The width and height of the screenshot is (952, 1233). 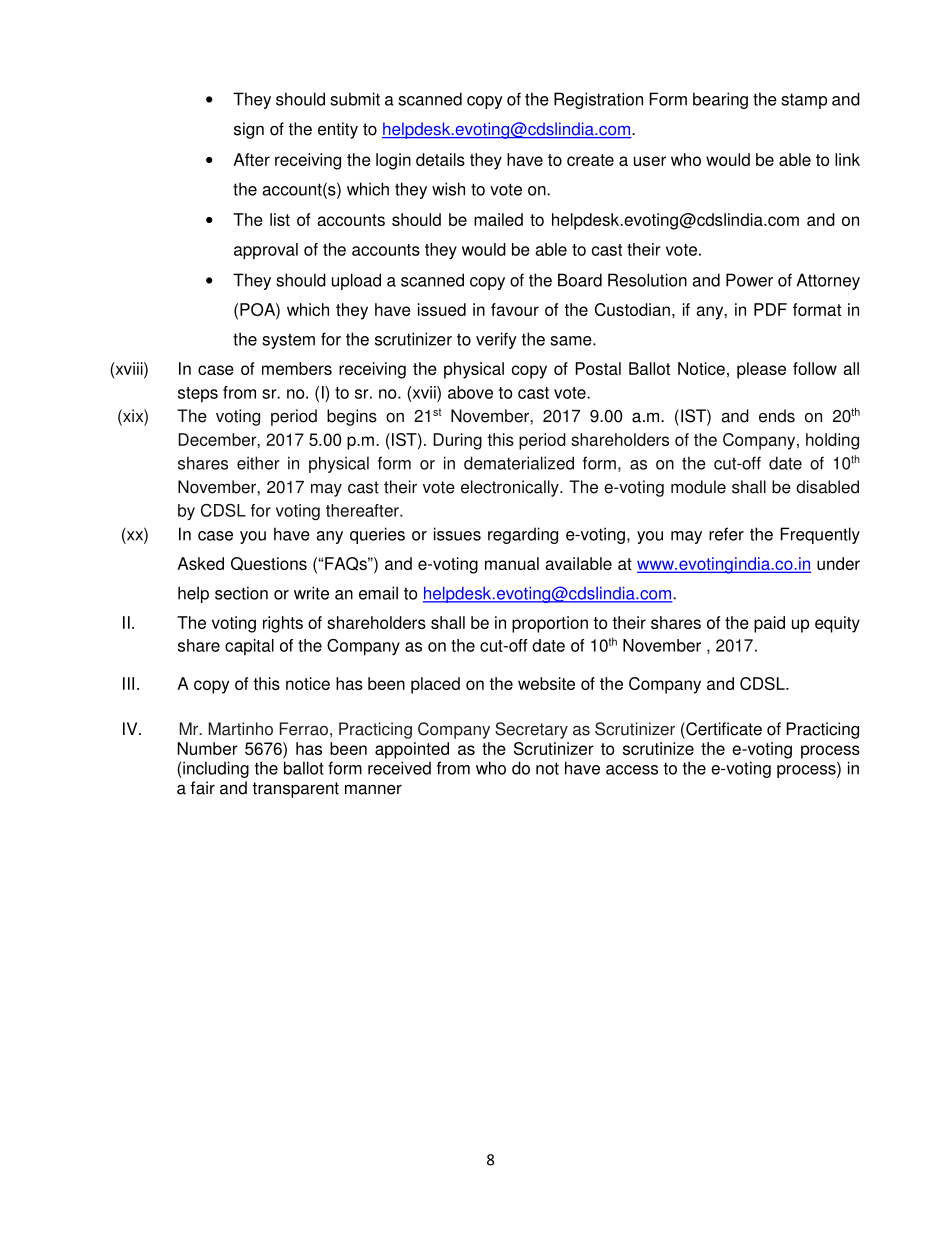 I want to click on dematerialized, so click(x=519, y=463).
